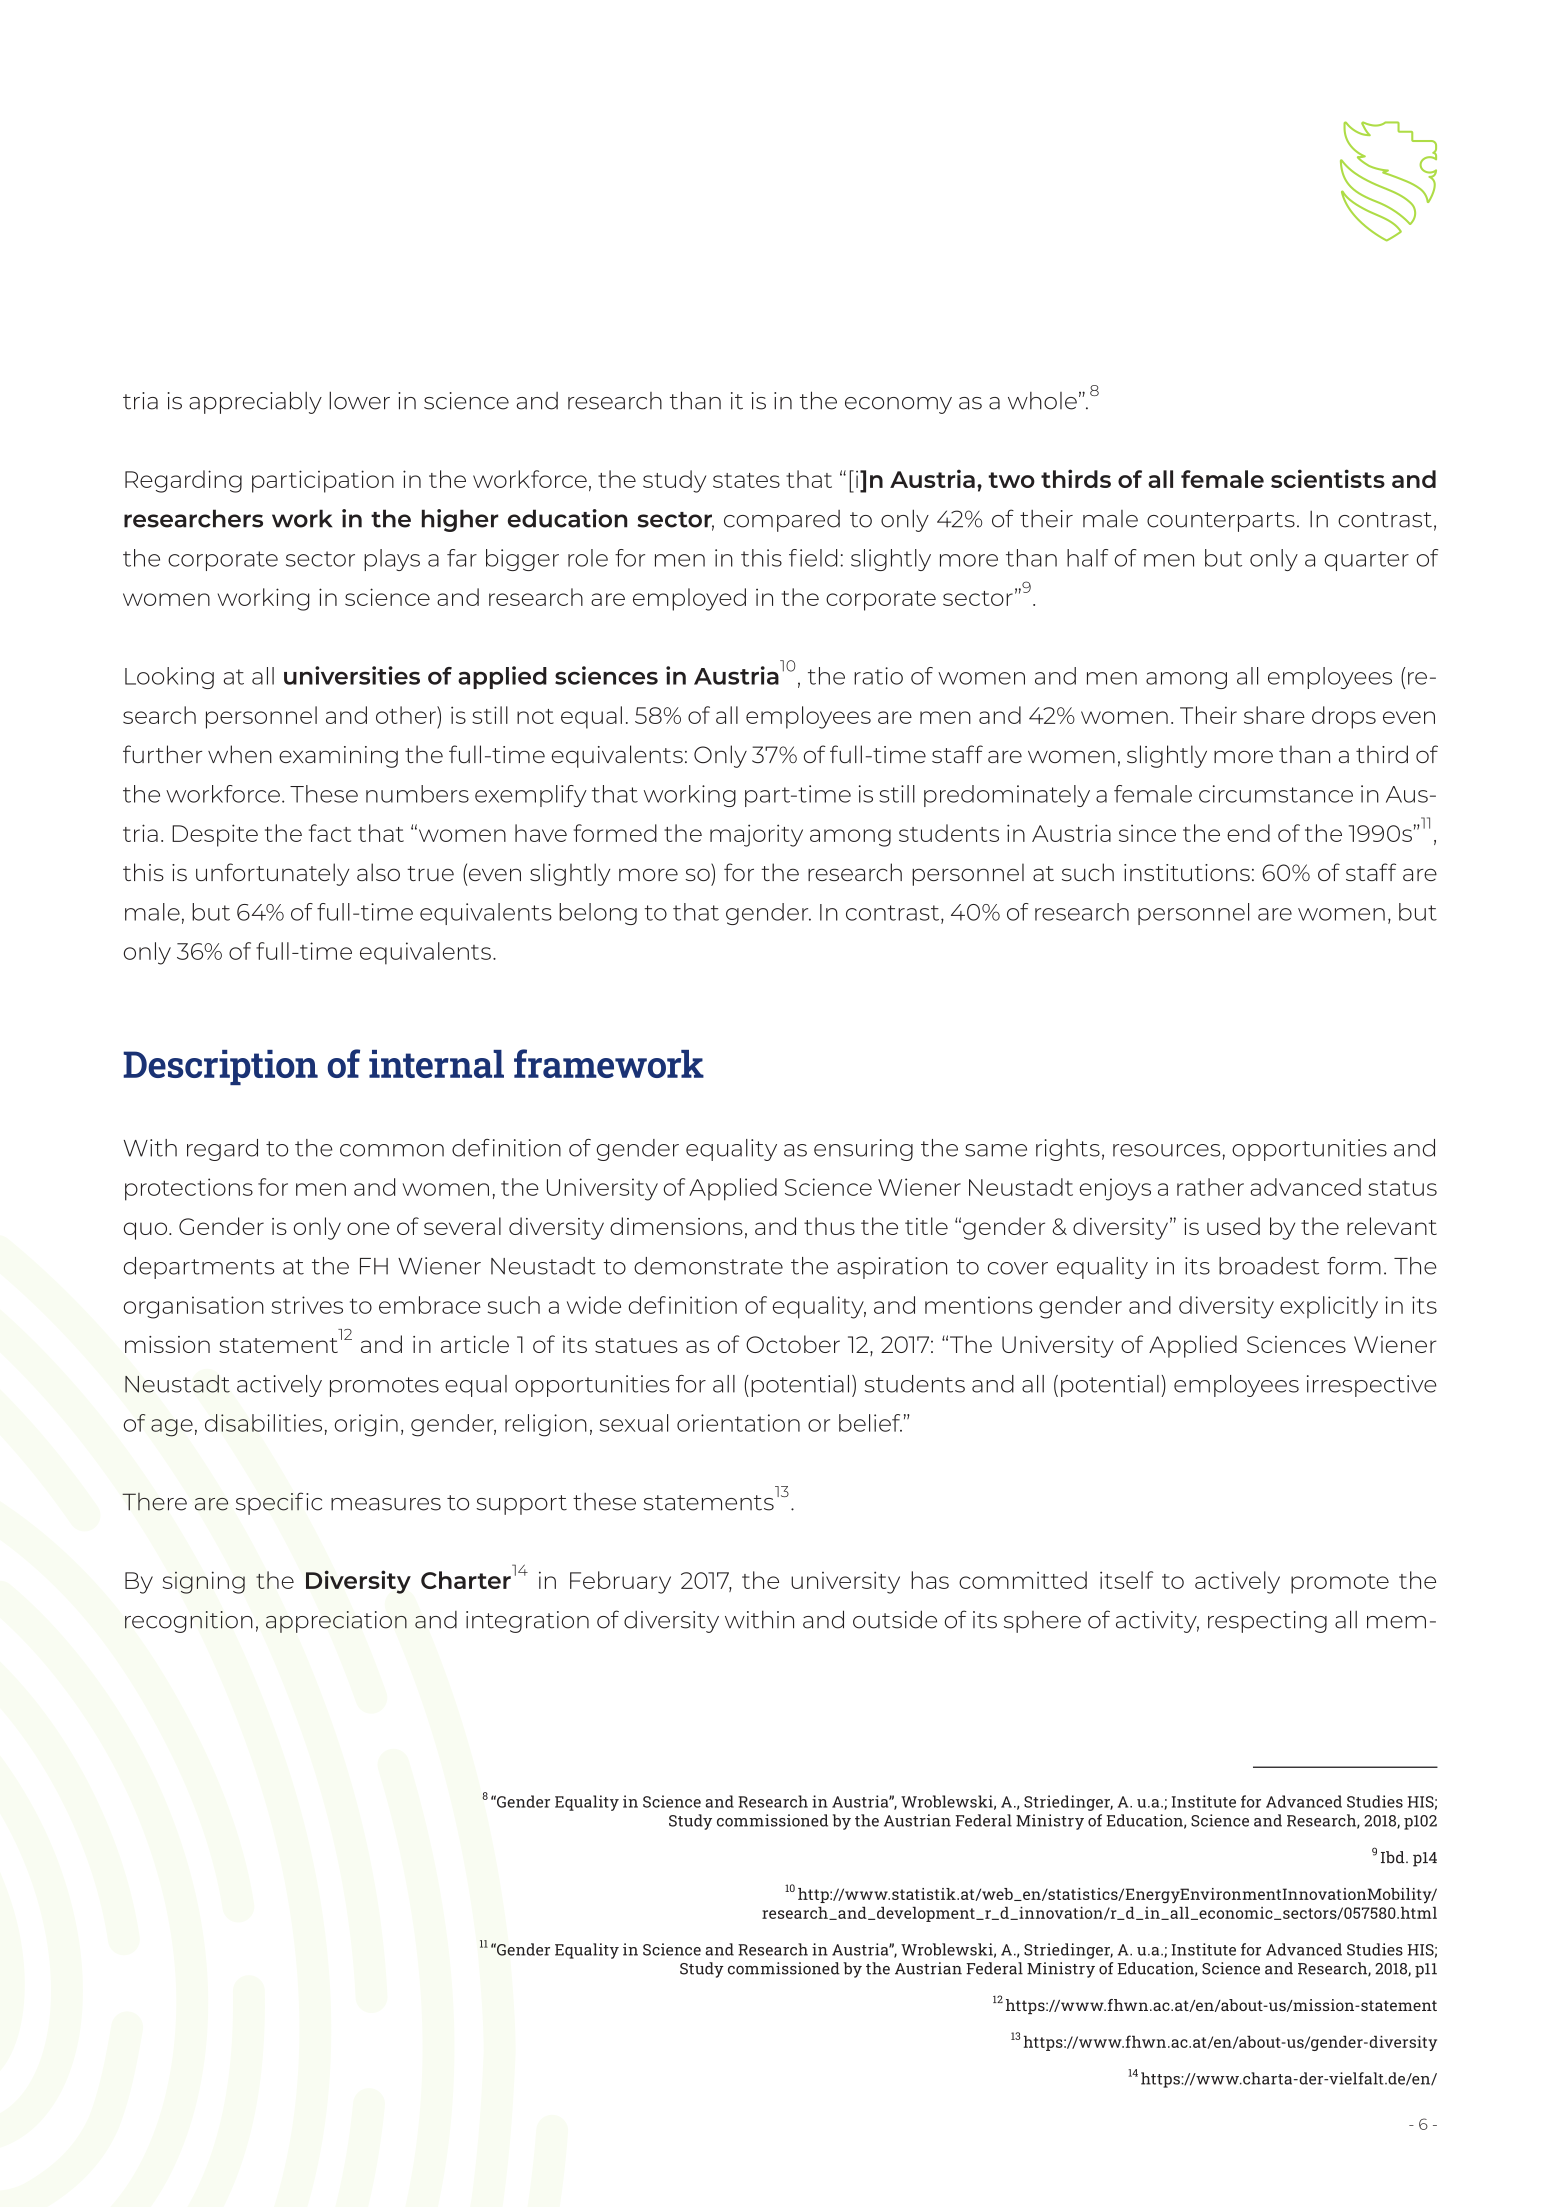  What do you see at coordinates (255, 402) in the image?
I see `appreciably` at bounding box center [255, 402].
